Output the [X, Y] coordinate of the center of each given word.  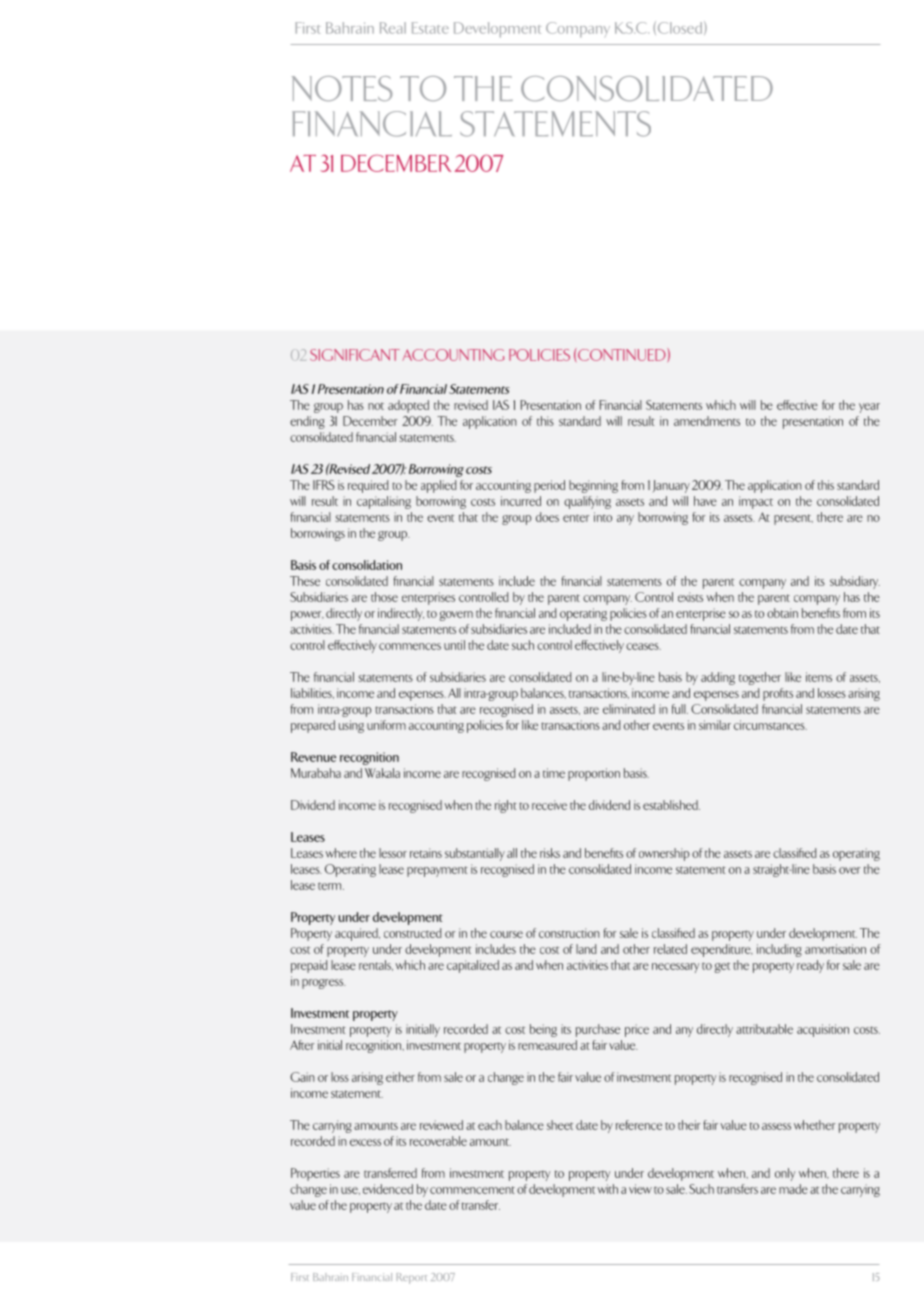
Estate [430, 28]
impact [756, 502]
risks [550, 853]
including [779, 950]
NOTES [342, 88]
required [368, 486]
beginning [593, 486]
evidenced [388, 1189]
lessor [393, 853]
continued [622, 355]
